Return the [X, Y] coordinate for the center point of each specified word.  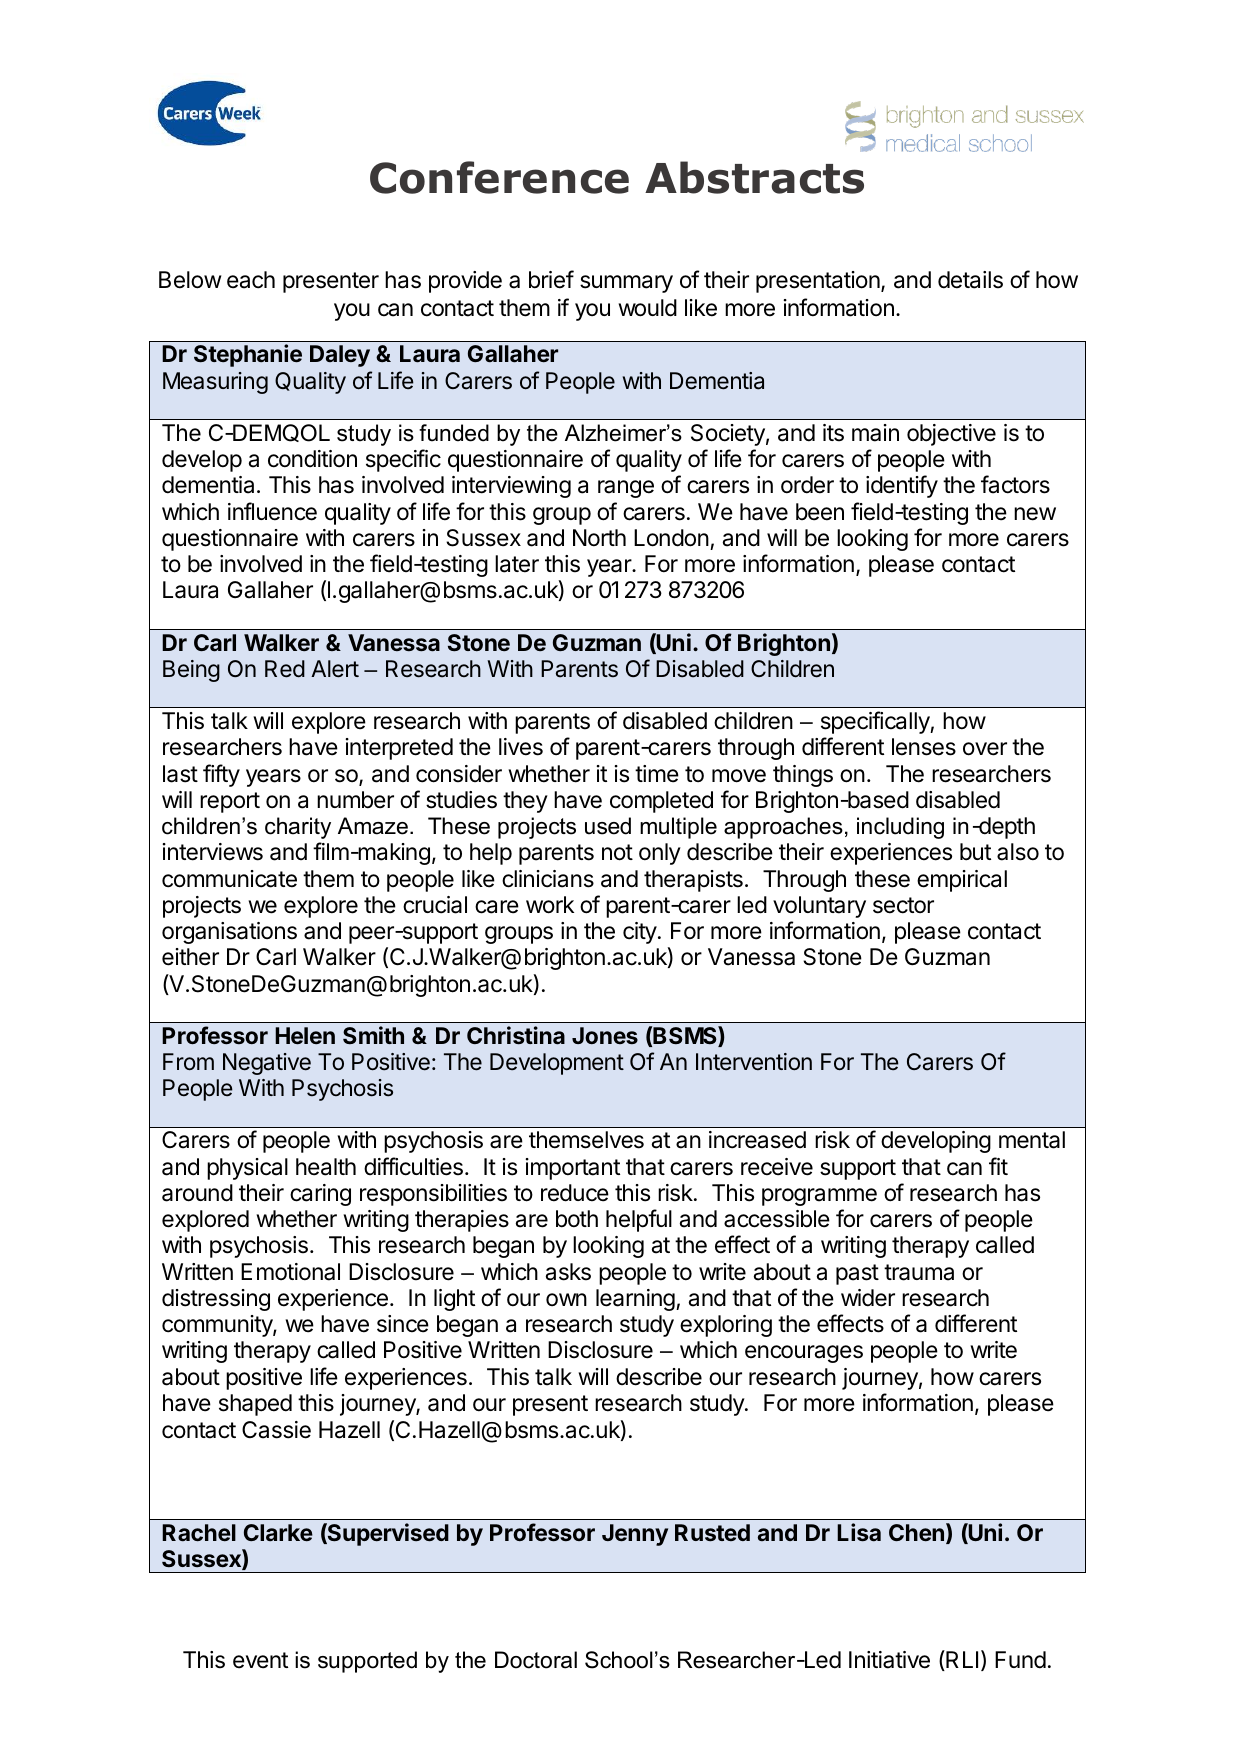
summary [626, 284]
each [251, 280]
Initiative [889, 1660]
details [970, 280]
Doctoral [536, 1660]
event [260, 1660]
